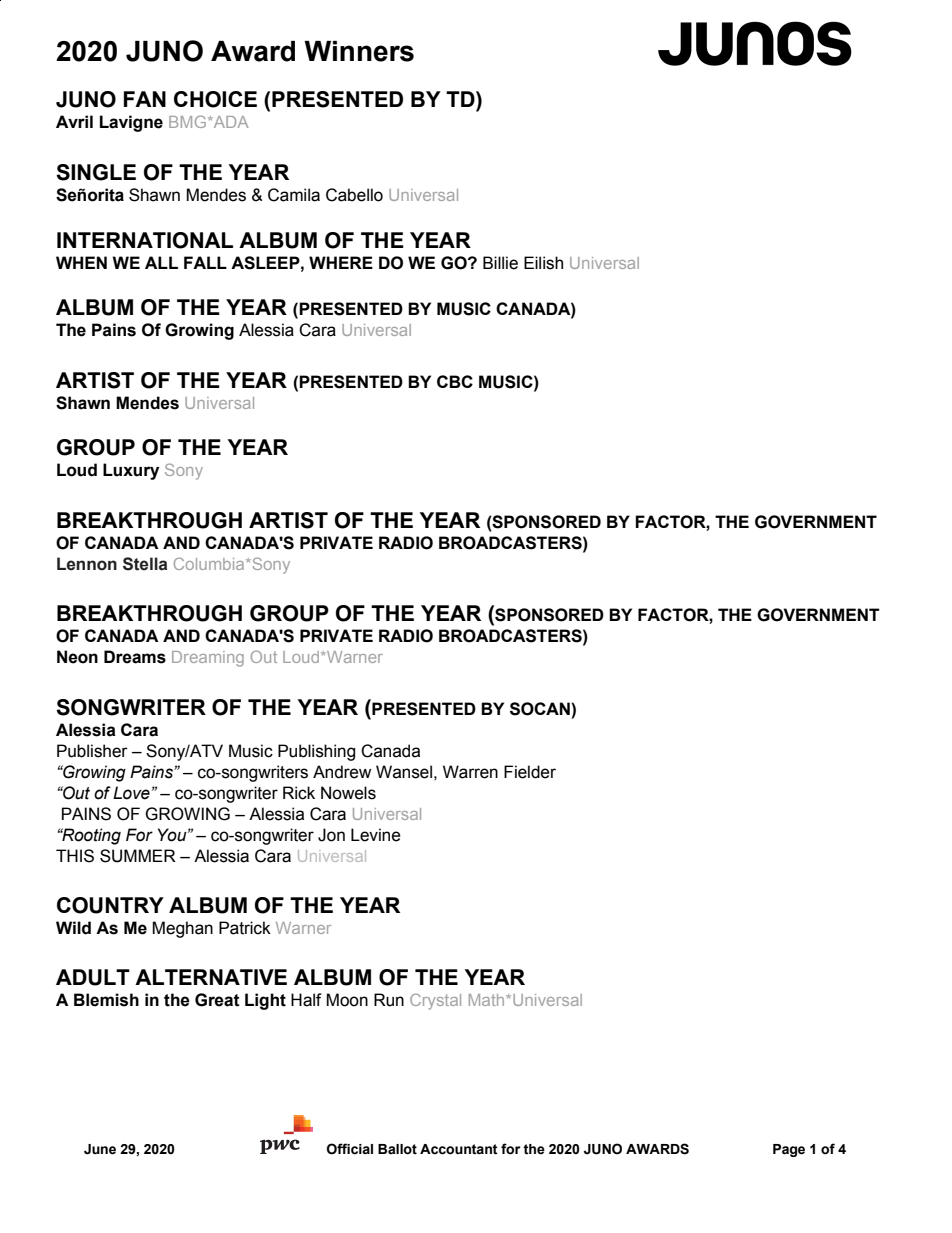 This screenshot has width=952, height=1233. I want to click on FAN, so click(145, 99).
